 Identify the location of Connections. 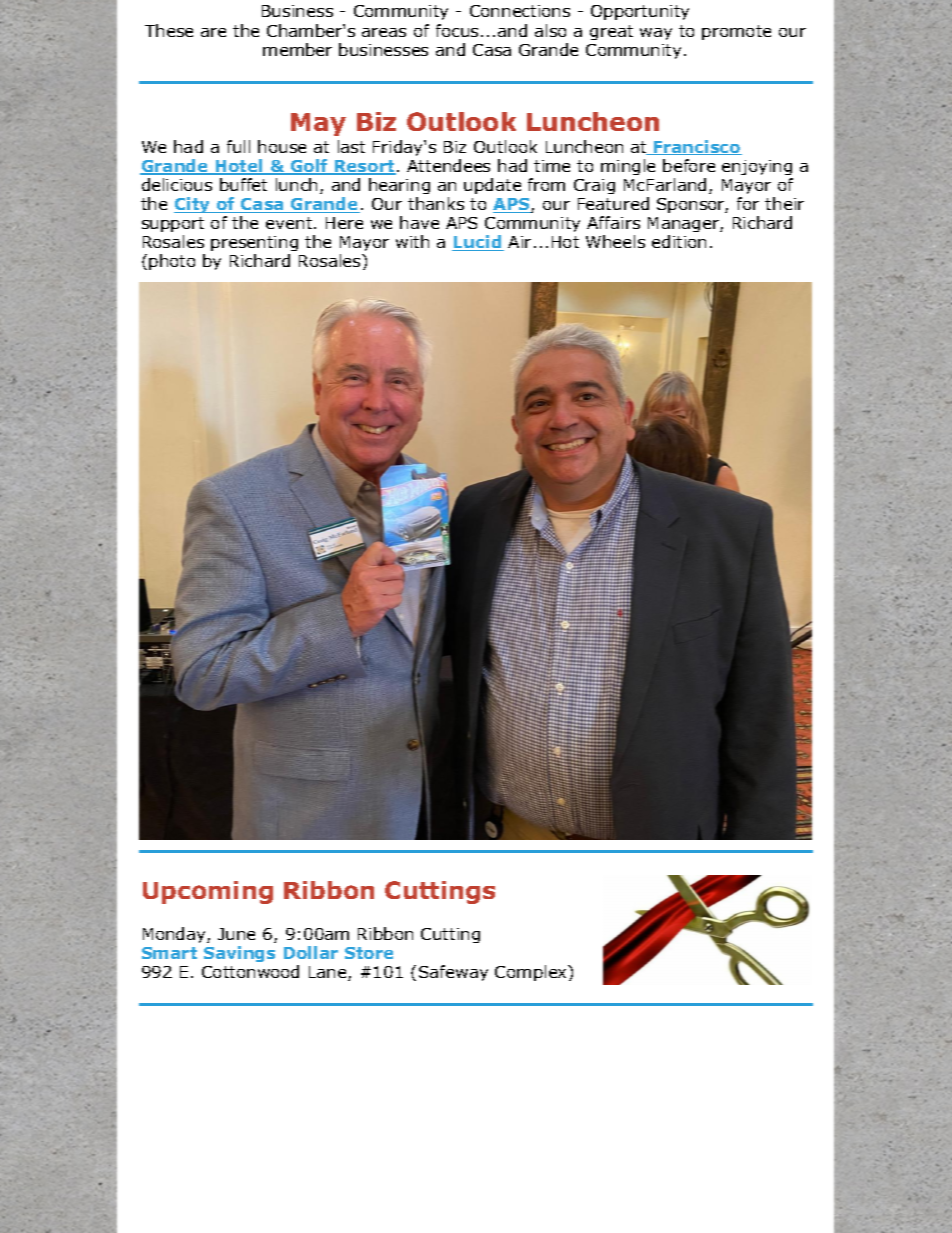
(520, 11).
